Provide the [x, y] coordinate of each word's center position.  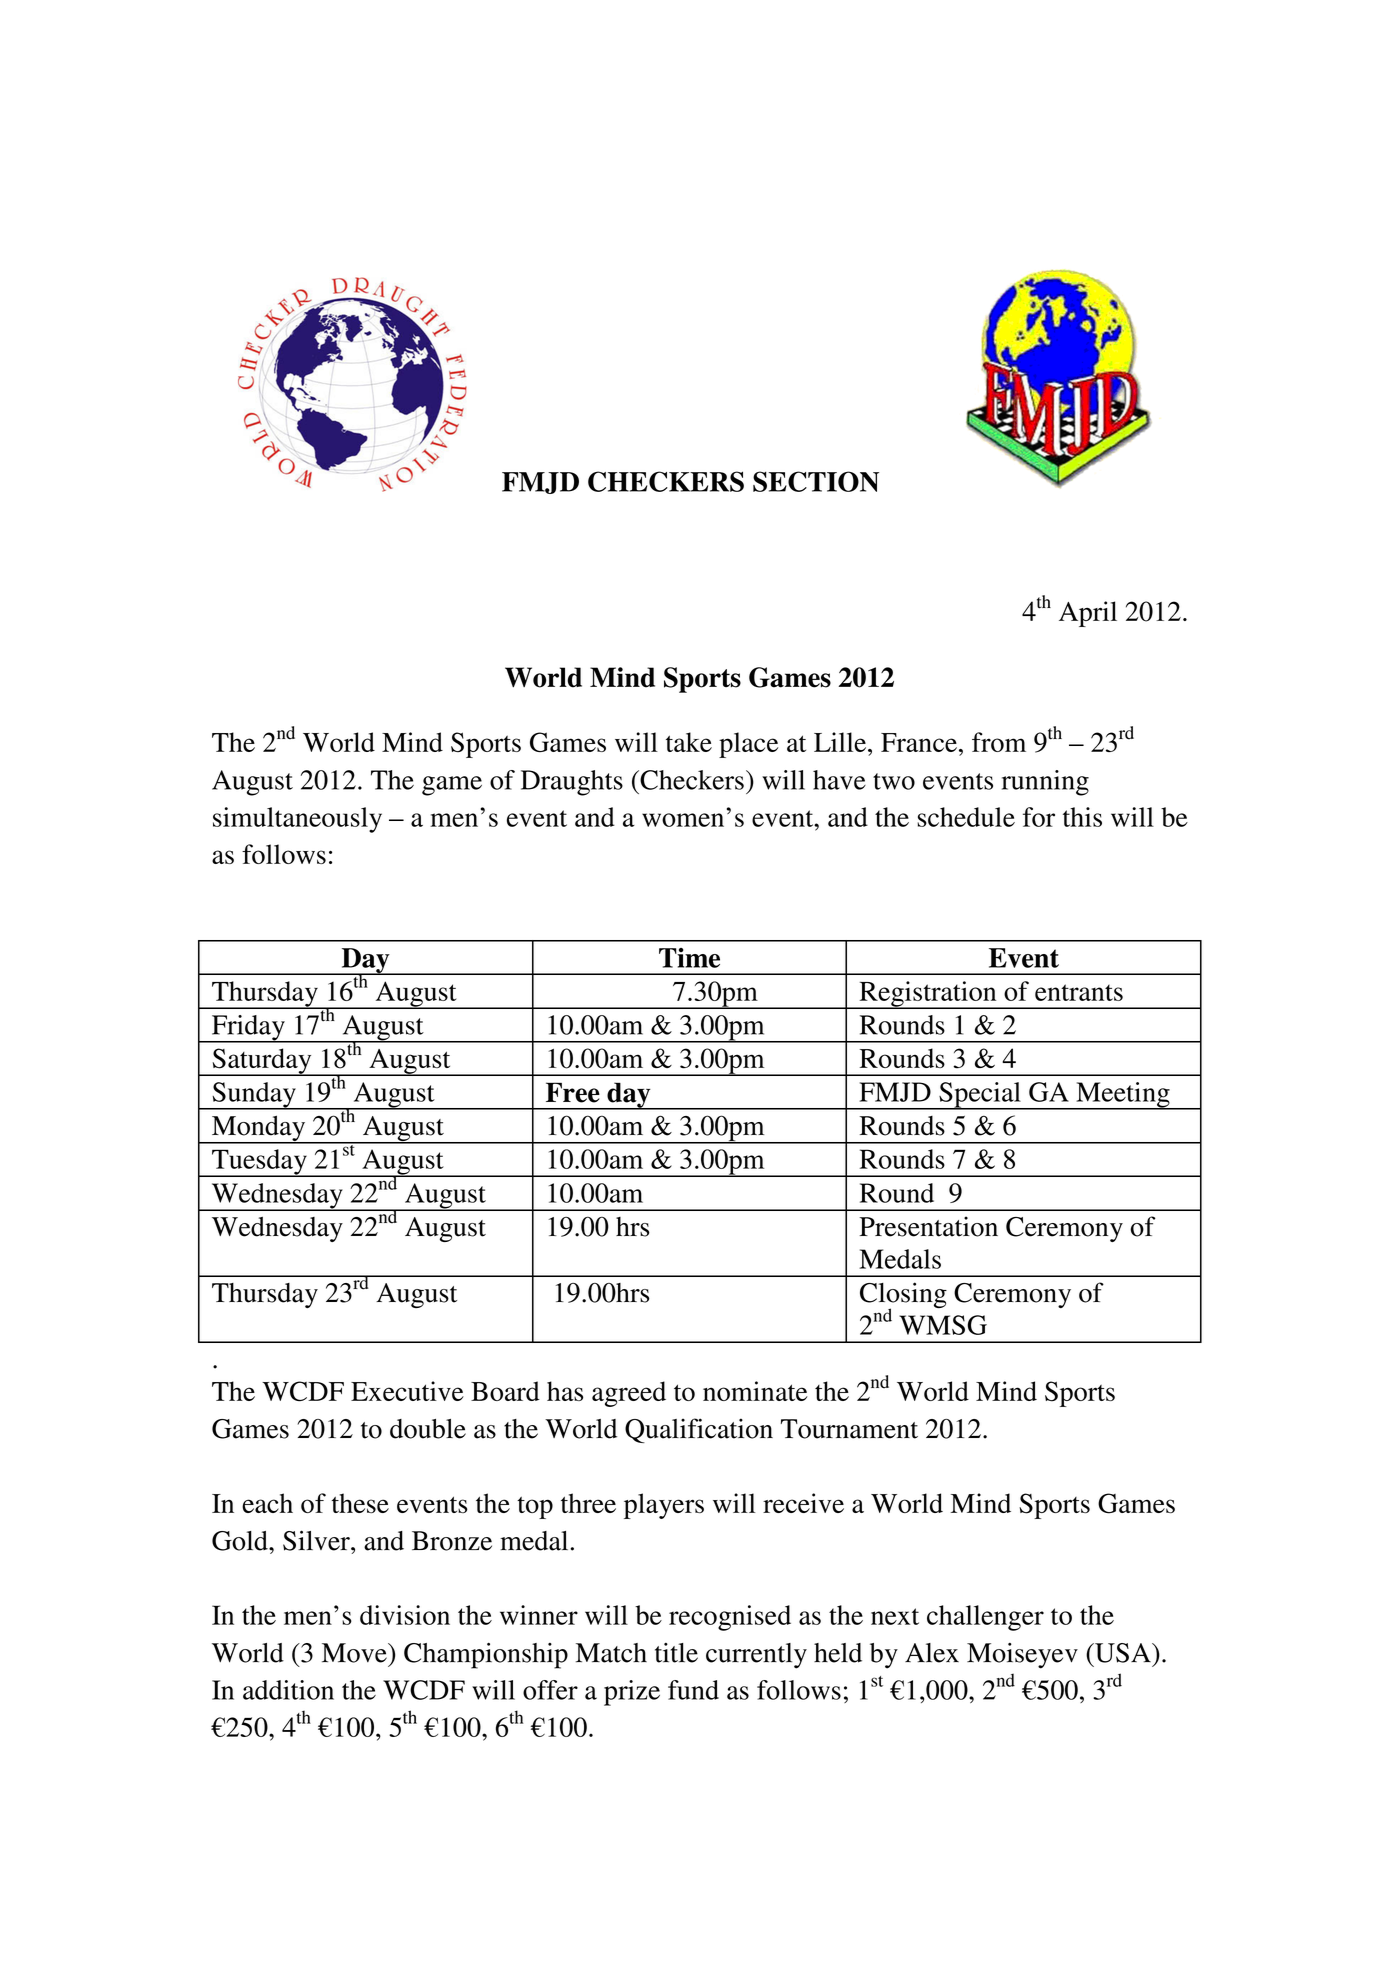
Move [355, 1653]
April [1088, 614]
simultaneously [297, 820]
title [676, 1653]
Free [573, 1092]
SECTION [816, 481]
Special [980, 1096]
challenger [985, 1618]
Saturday [262, 1062]
